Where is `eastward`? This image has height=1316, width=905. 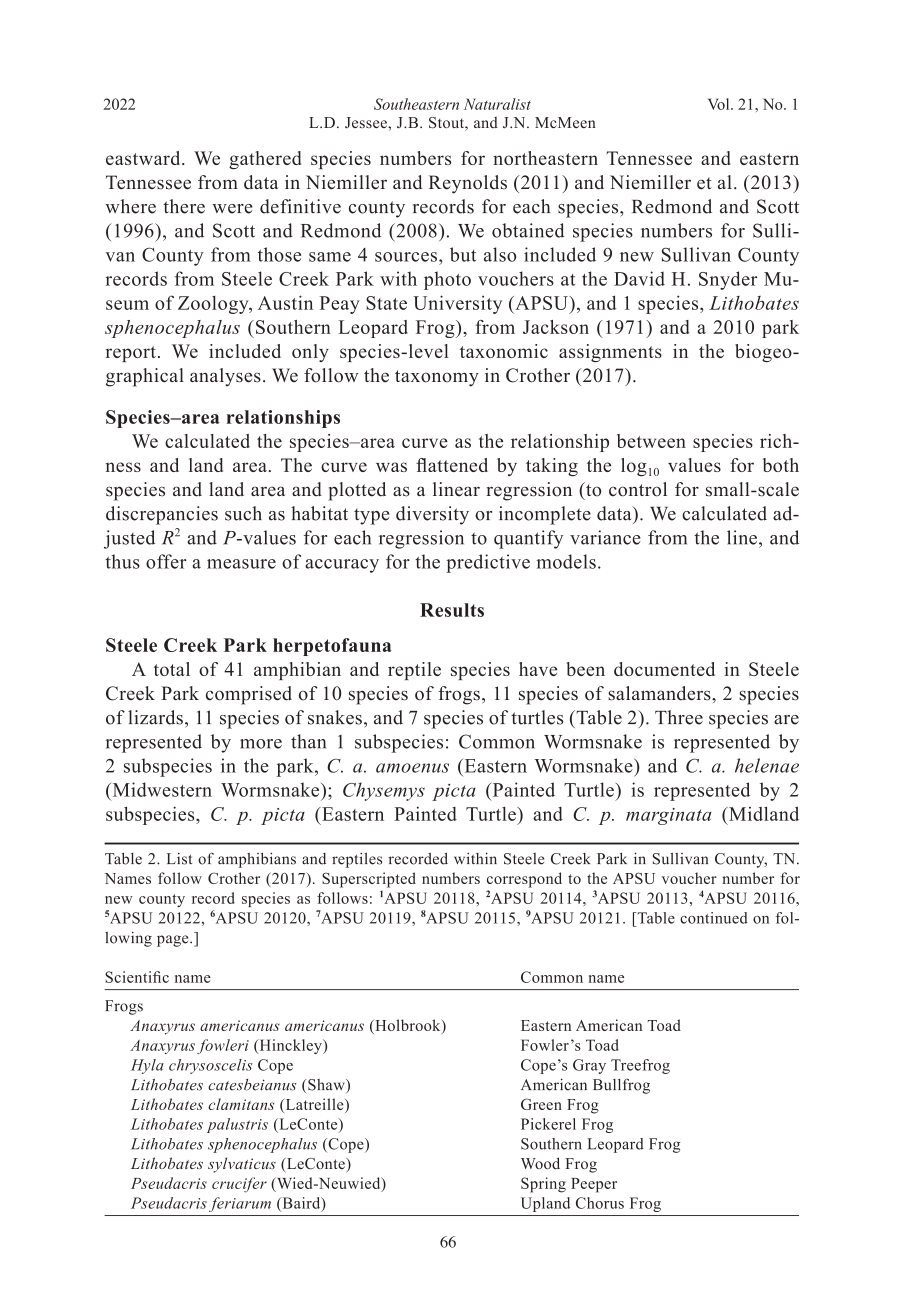
eastward is located at coordinates (144, 158).
